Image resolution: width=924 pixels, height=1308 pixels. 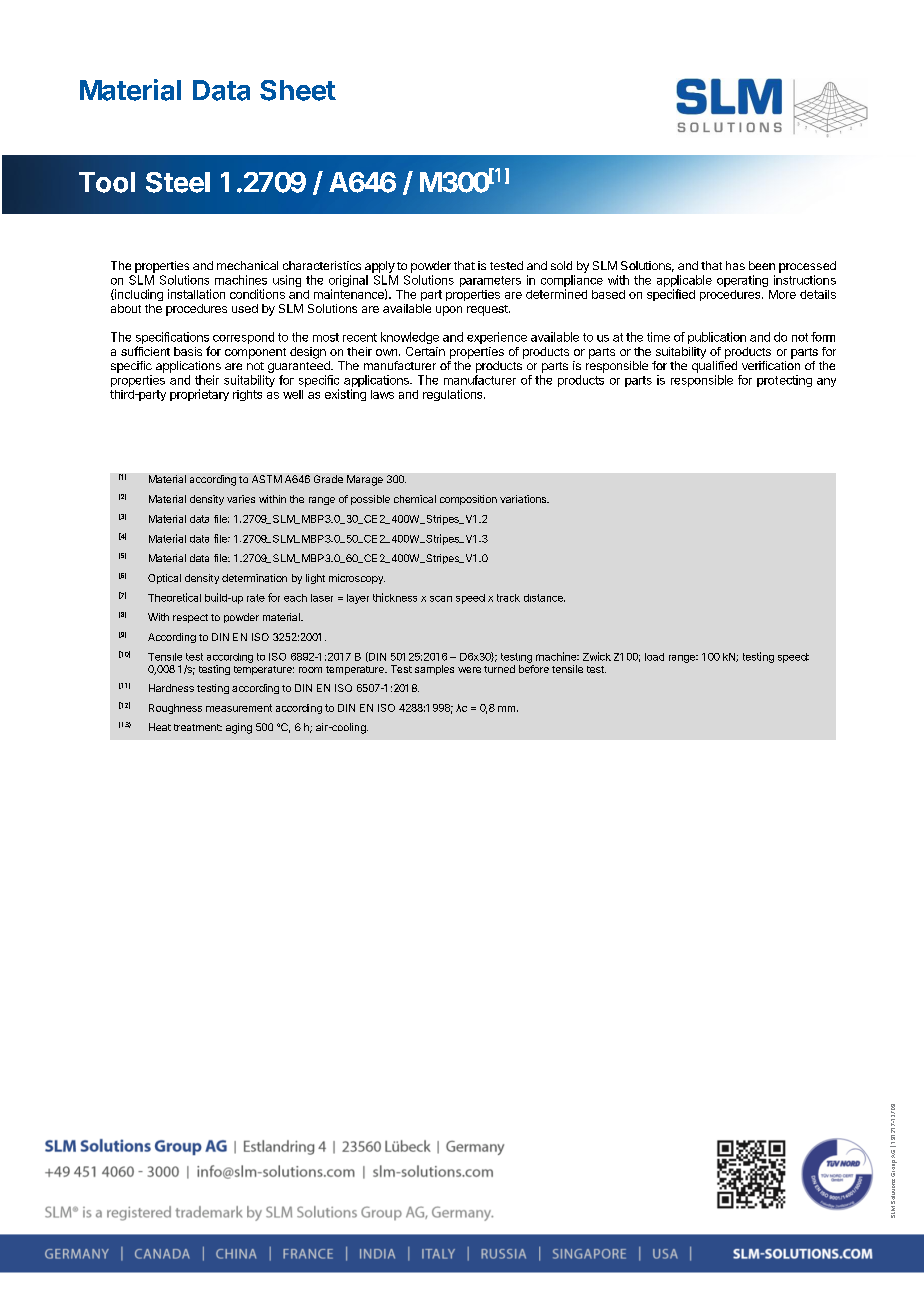 I want to click on upon, so click(x=449, y=311).
